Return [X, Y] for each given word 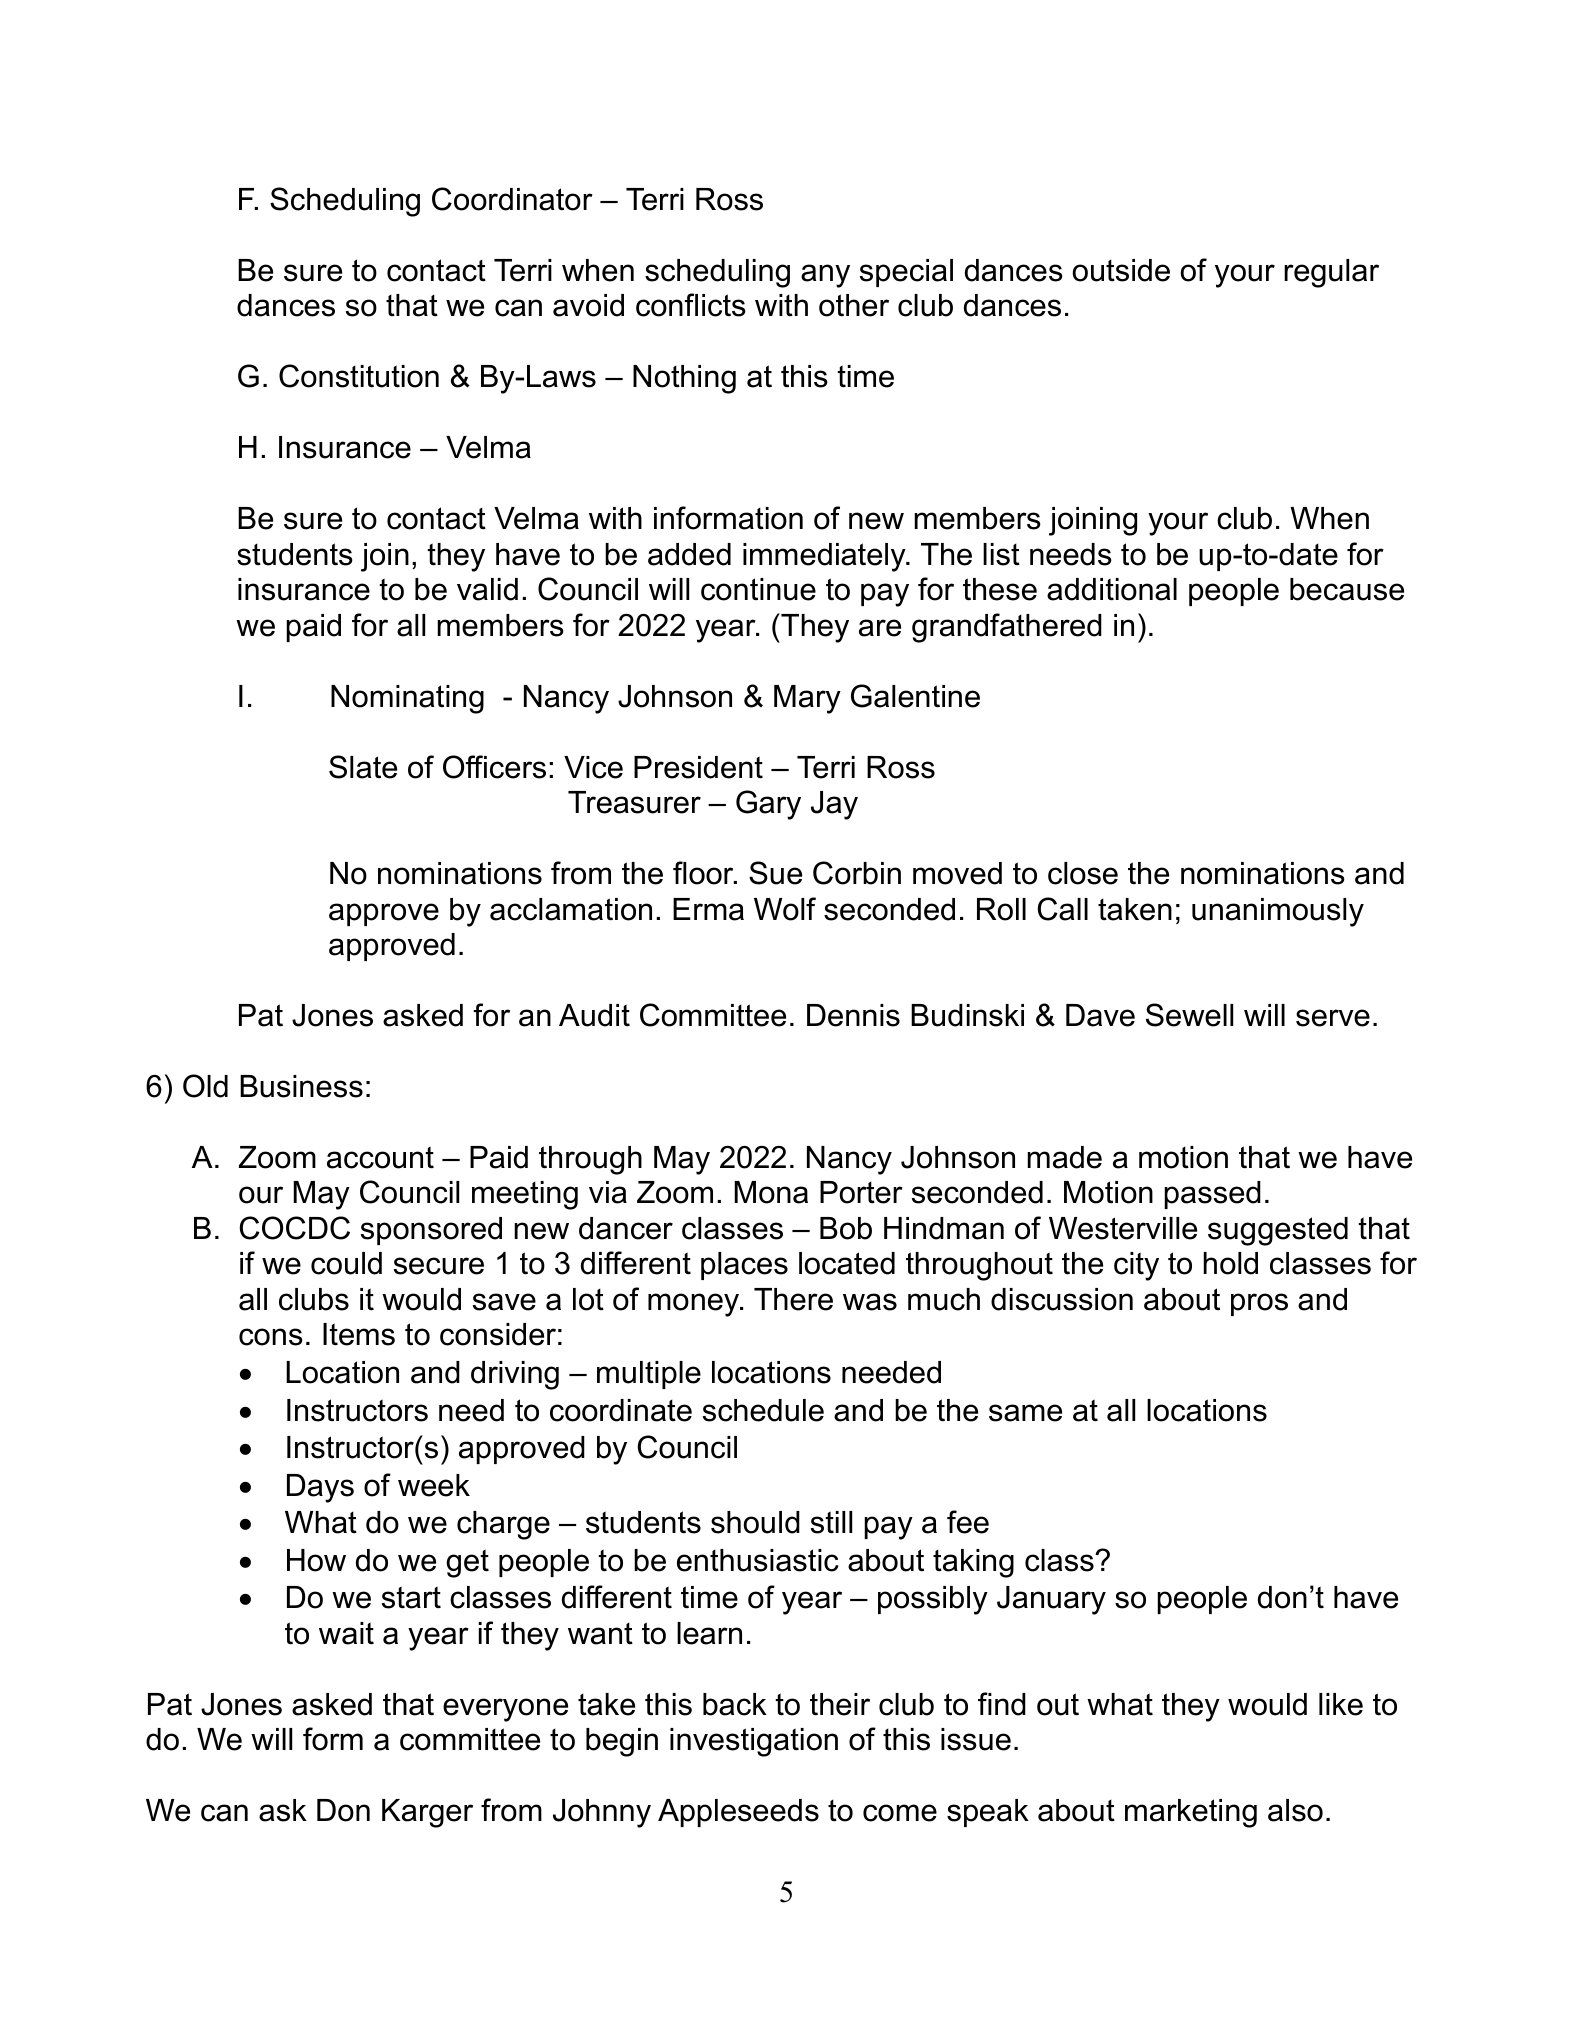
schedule [763, 1410]
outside [1121, 270]
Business [301, 1086]
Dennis [853, 1015]
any [825, 276]
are [880, 628]
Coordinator [512, 199]
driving [515, 1375]
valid [487, 589]
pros [1259, 1304]
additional [1112, 589]
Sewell [1189, 1015]
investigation [754, 1742]
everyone [505, 1710]
